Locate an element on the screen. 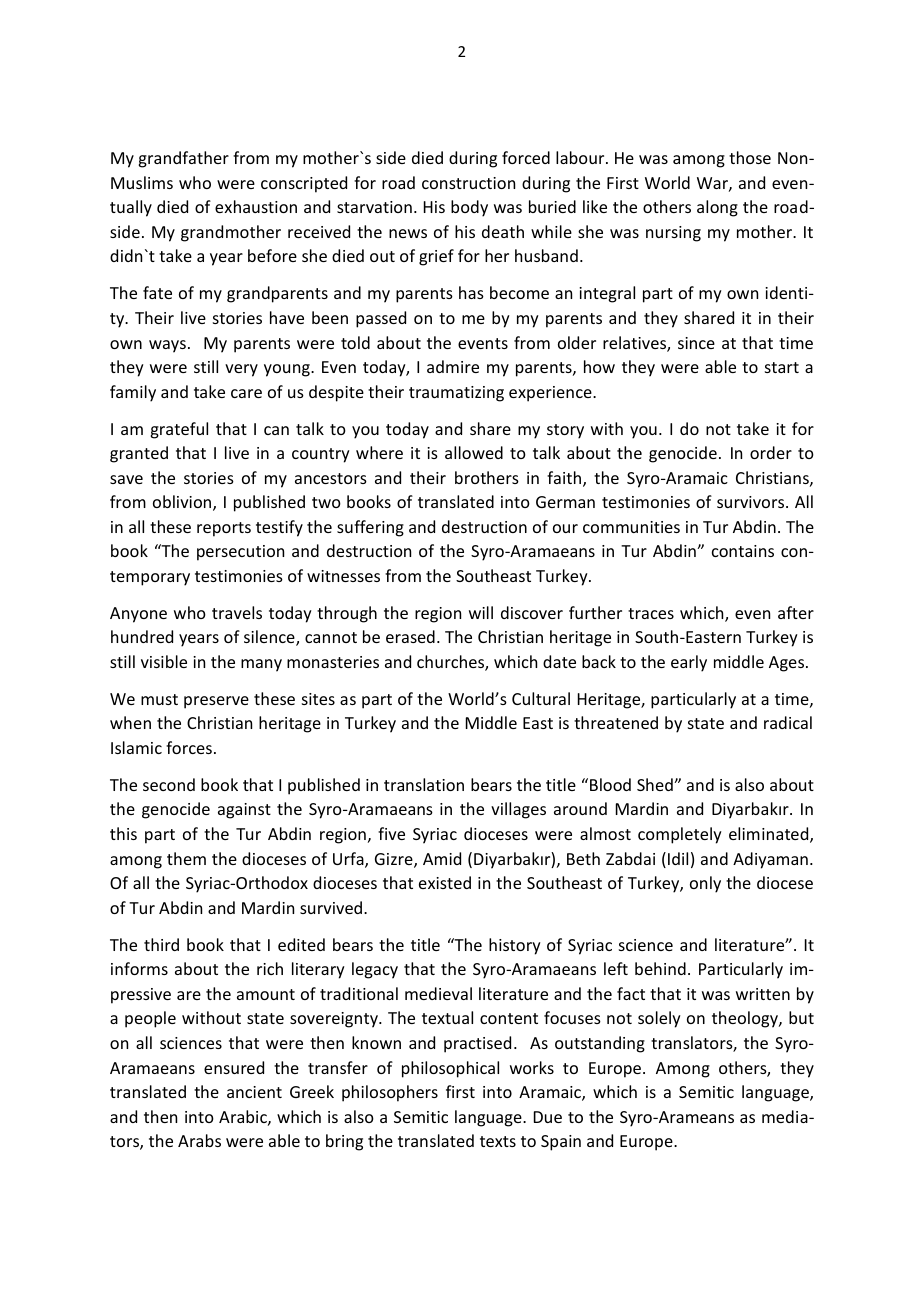  theology is located at coordinates (746, 1019).
